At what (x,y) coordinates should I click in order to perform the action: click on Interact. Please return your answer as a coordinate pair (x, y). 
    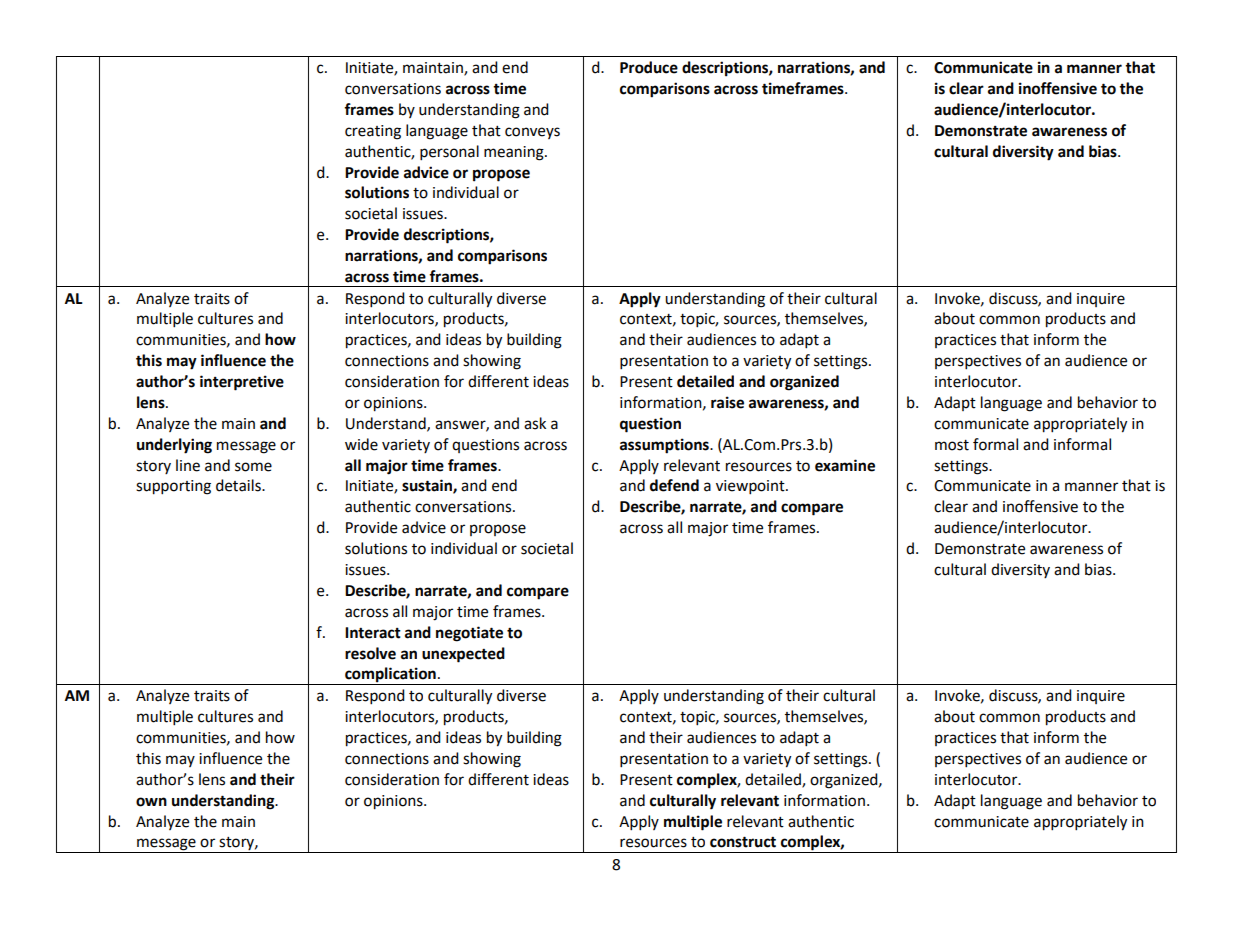
    Looking at the image, I should click on (373, 633).
